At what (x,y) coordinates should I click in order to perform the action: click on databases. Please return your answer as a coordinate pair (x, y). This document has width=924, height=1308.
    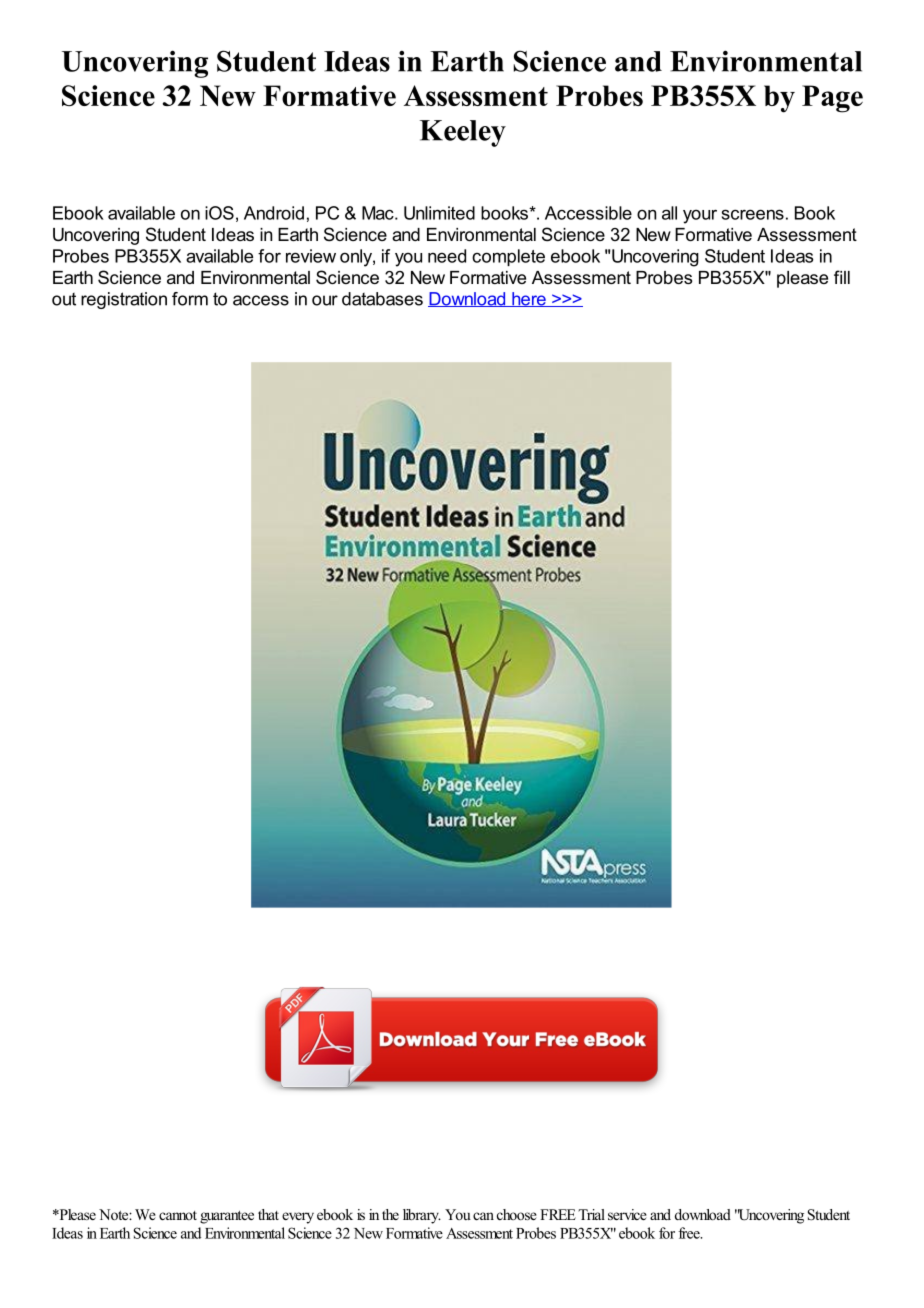
    Looking at the image, I should click on (382, 299).
